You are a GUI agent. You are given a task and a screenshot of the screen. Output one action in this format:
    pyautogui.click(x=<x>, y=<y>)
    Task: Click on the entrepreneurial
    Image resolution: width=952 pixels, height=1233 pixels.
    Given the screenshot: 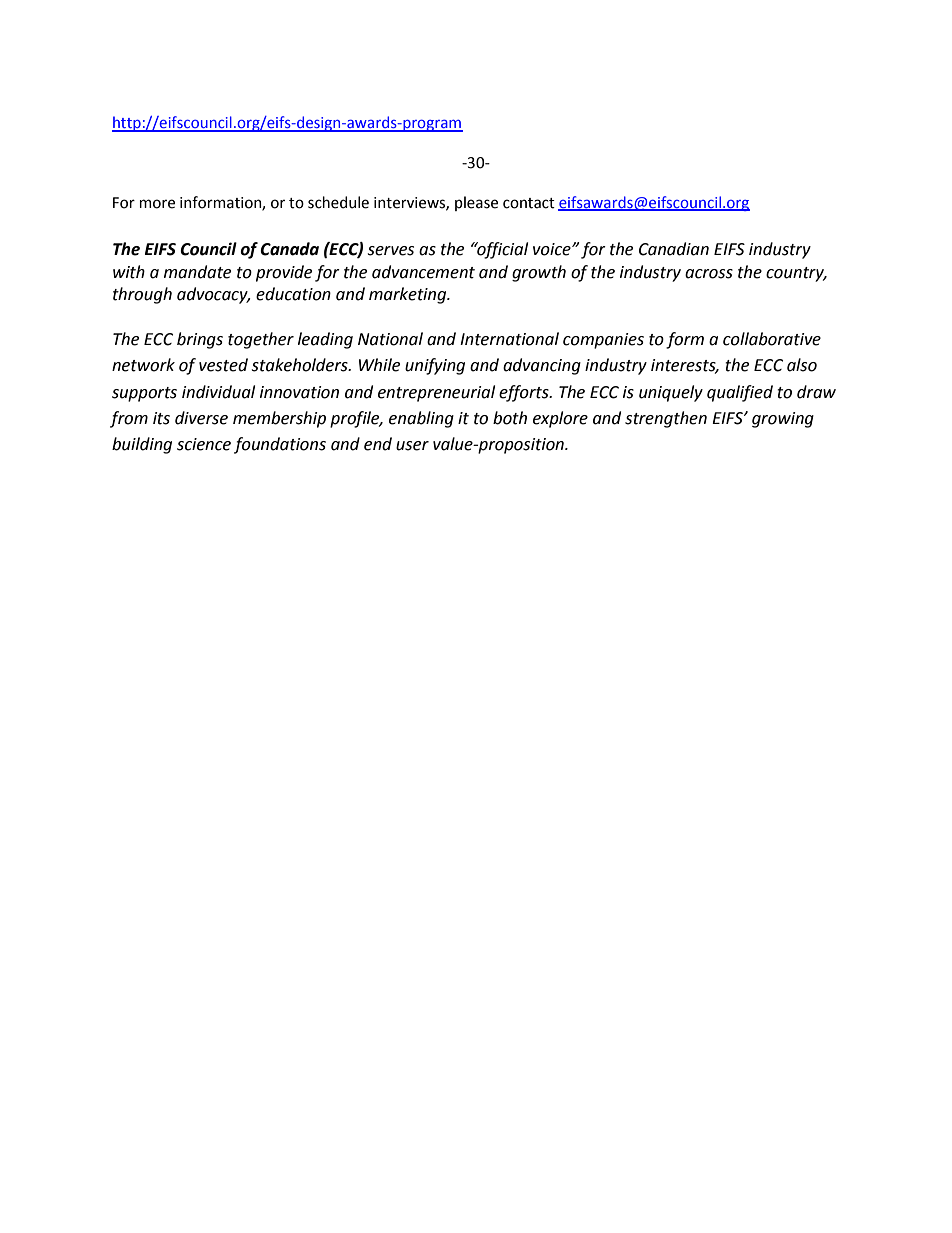 What is the action you would take?
    pyautogui.click(x=436, y=393)
